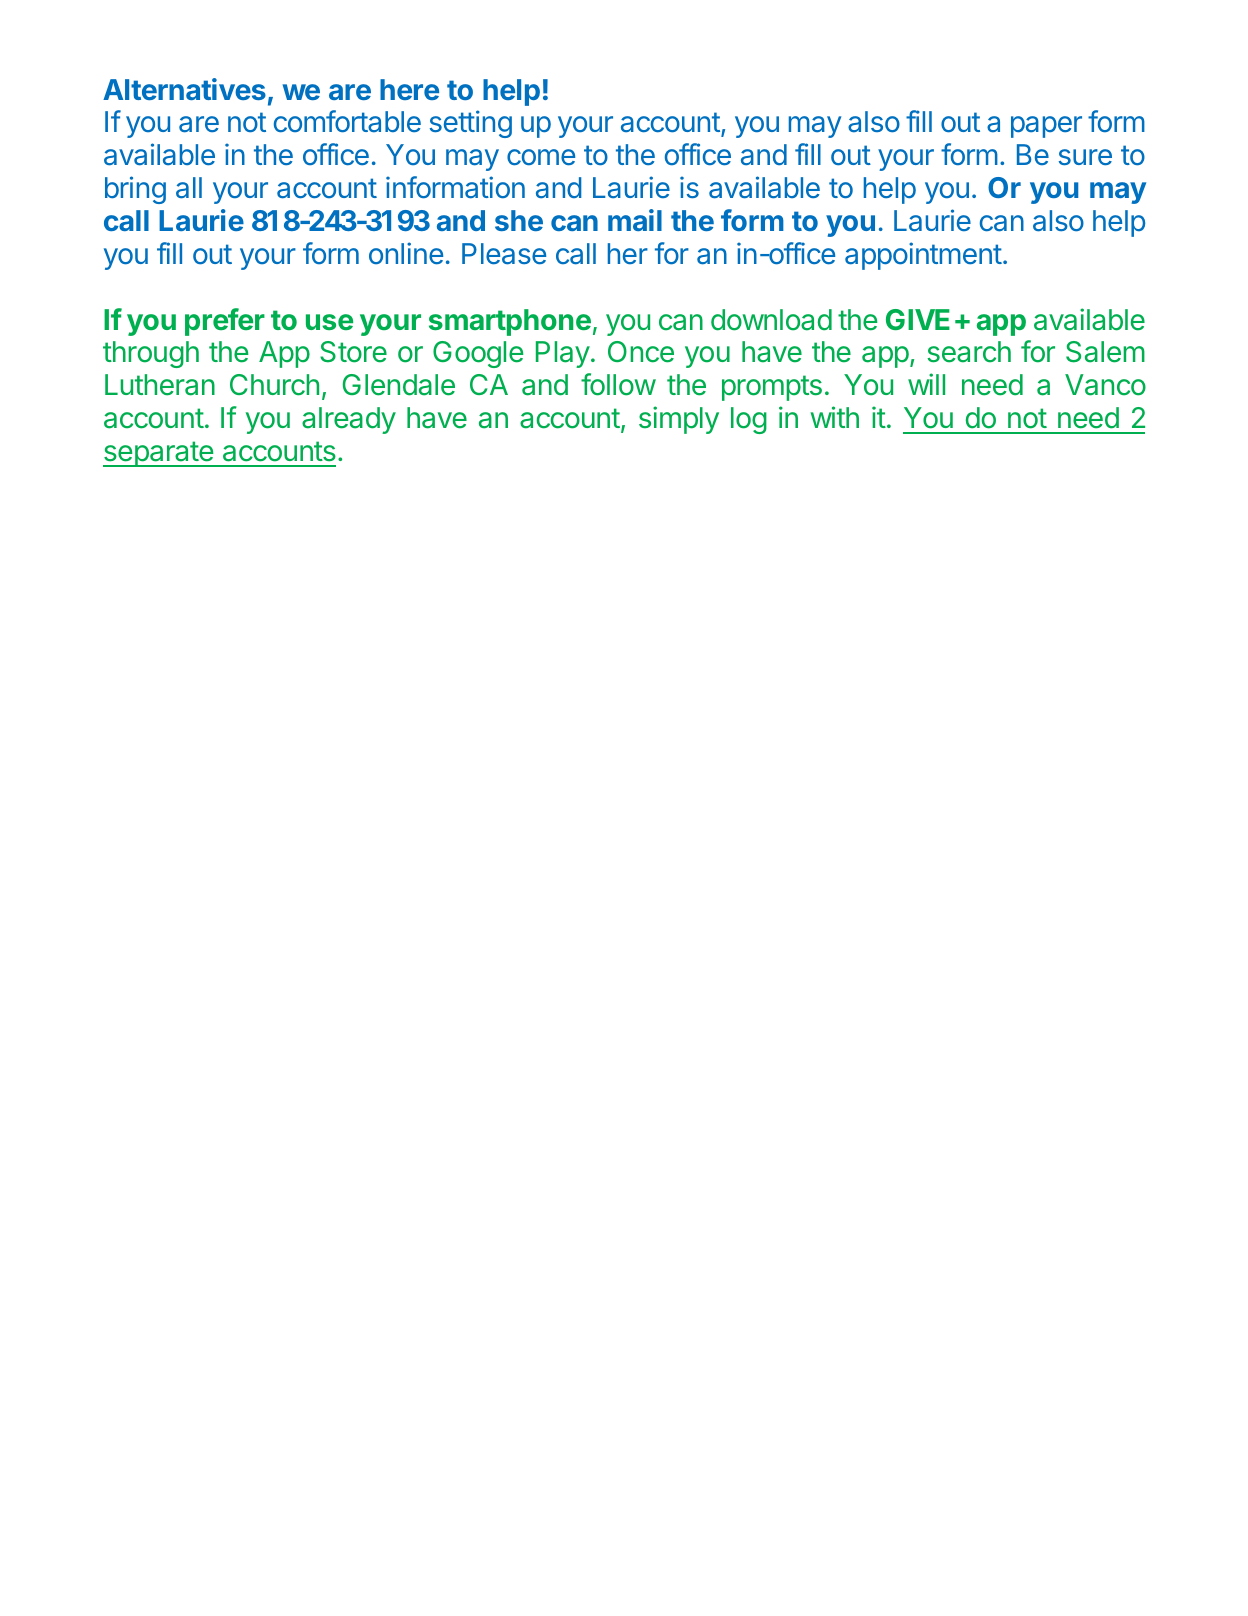  Describe the element at coordinates (679, 420) in the image. I see `simply` at that location.
